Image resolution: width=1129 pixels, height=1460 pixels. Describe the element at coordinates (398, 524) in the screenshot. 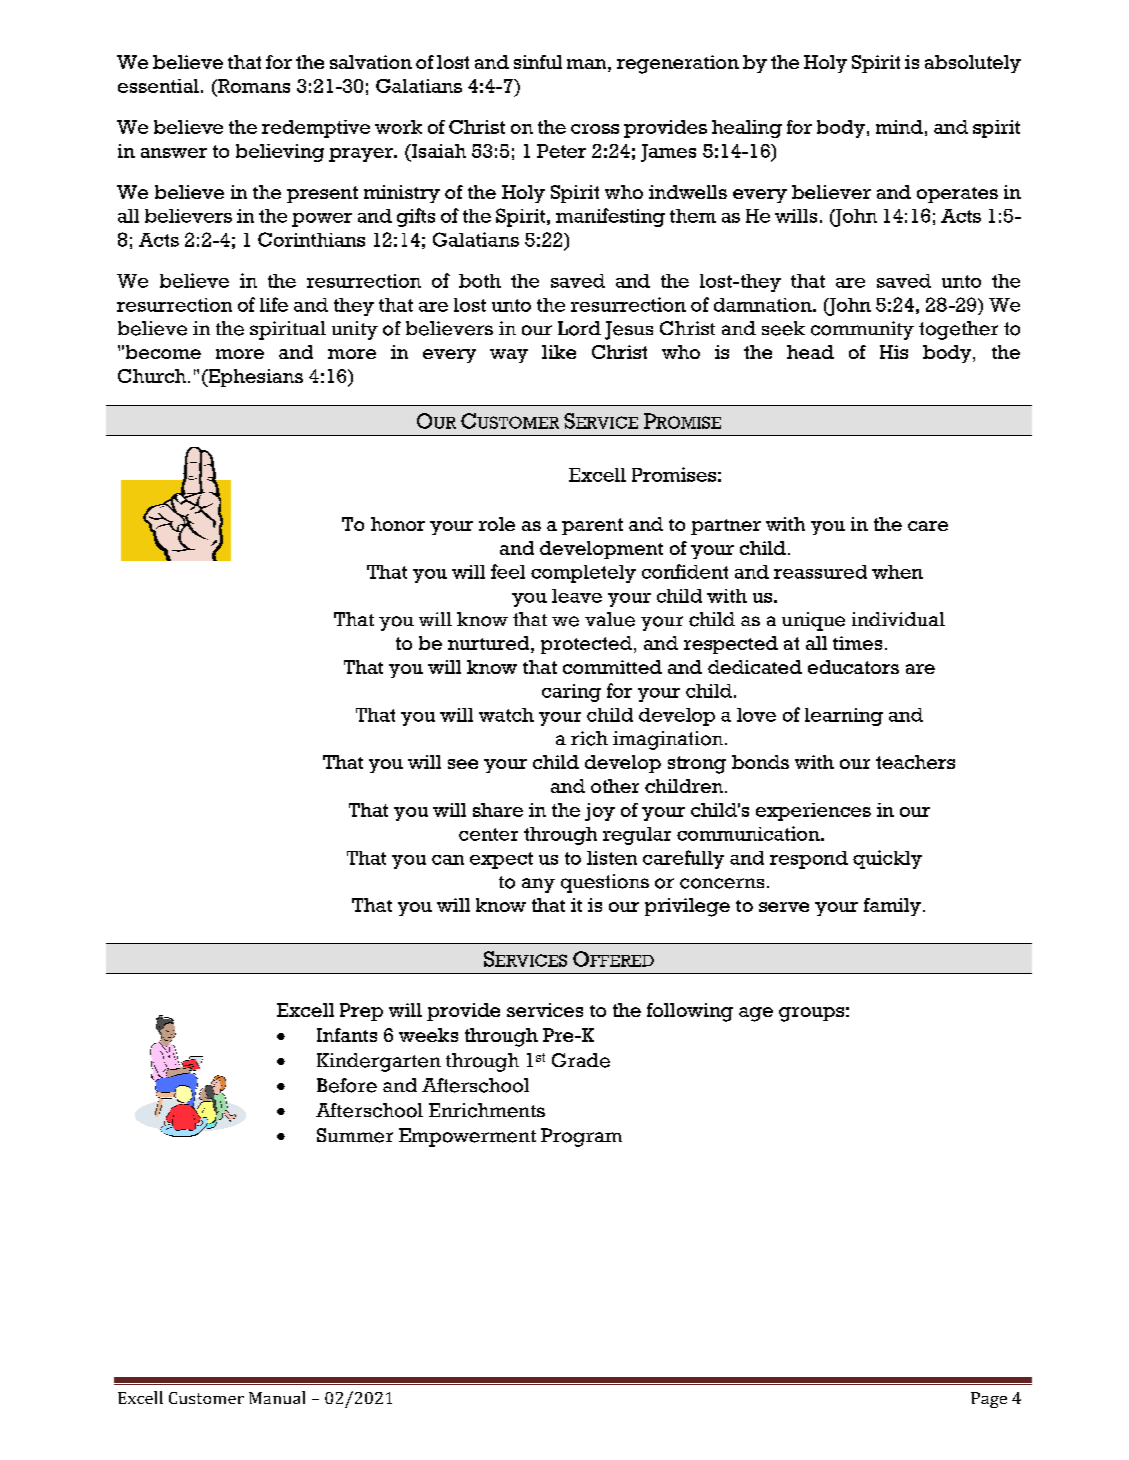

I see `honor` at that location.
